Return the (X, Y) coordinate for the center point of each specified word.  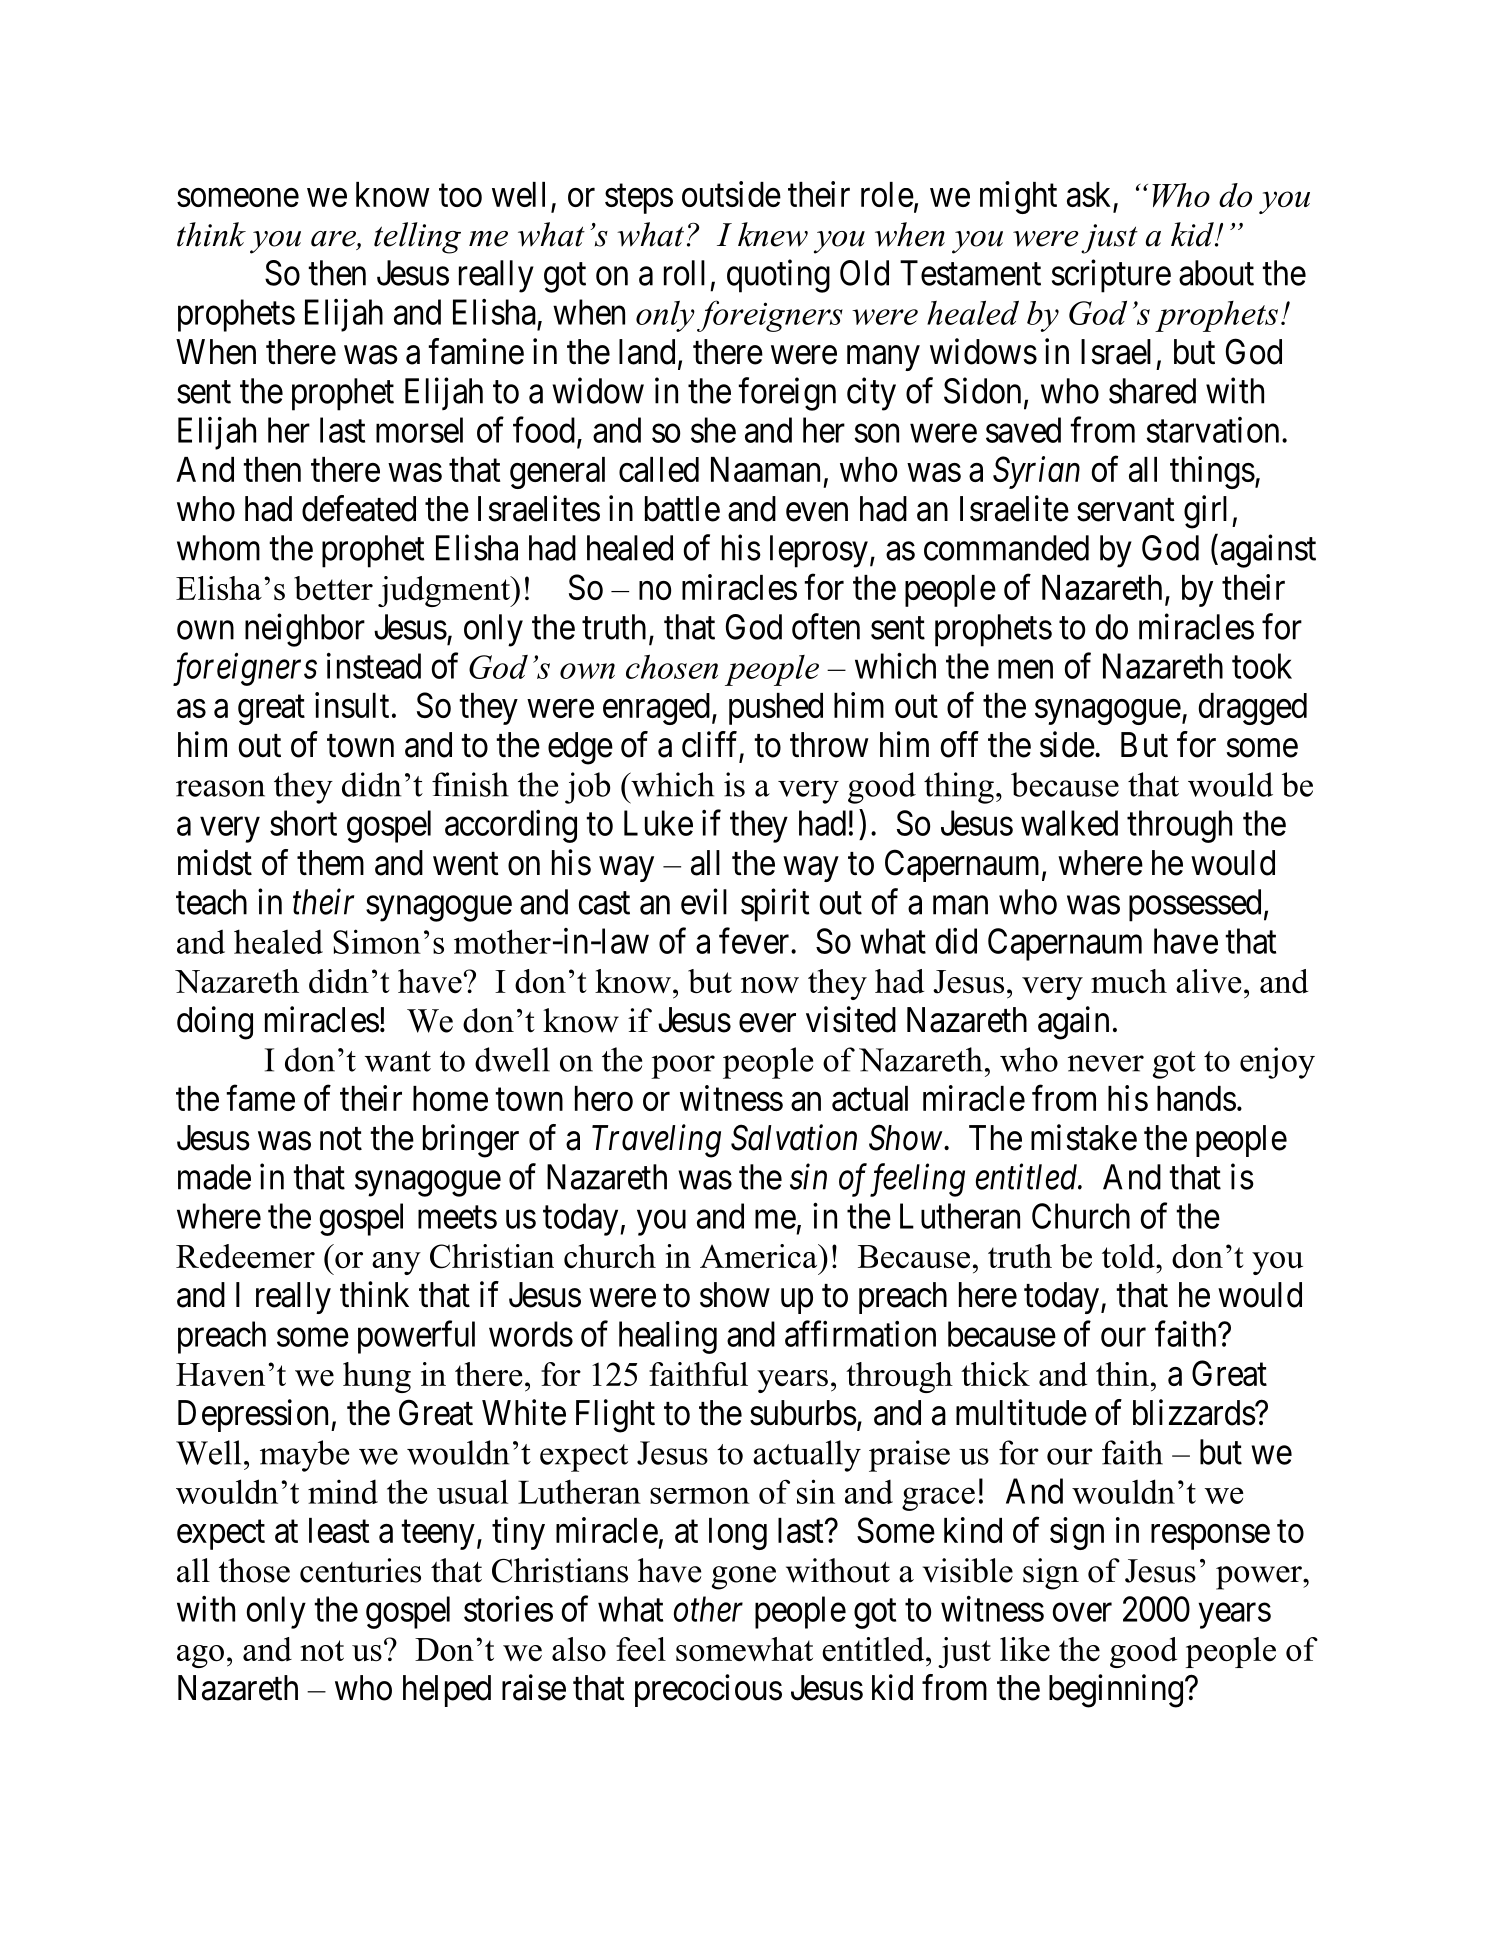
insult (352, 705)
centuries (360, 1570)
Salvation (794, 1137)
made (214, 1177)
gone (744, 1578)
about (1216, 273)
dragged (1253, 709)
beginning (1116, 1691)
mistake (1084, 1137)
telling (417, 238)
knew (773, 234)
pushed (776, 709)
